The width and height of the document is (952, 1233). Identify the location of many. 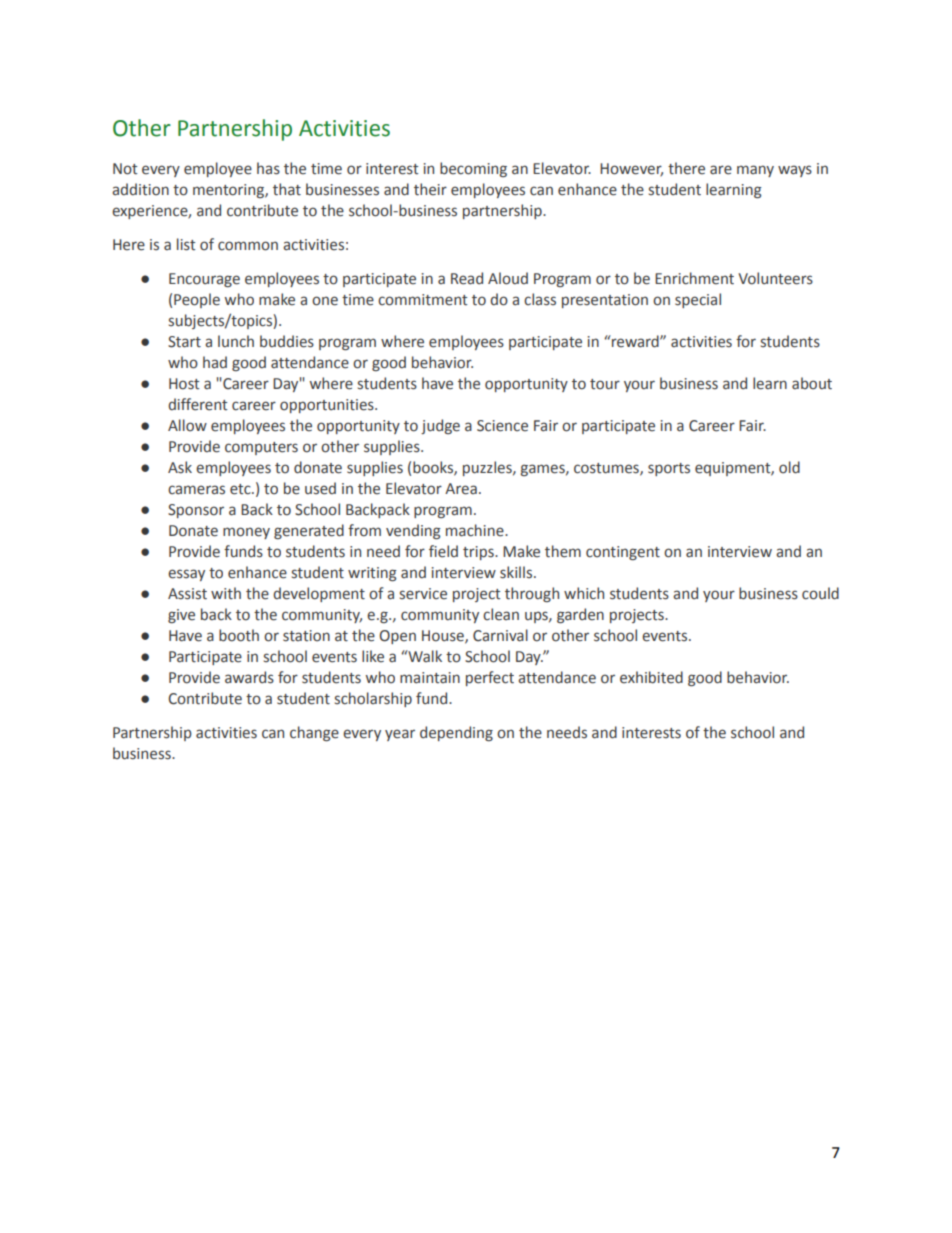
(755, 171).
